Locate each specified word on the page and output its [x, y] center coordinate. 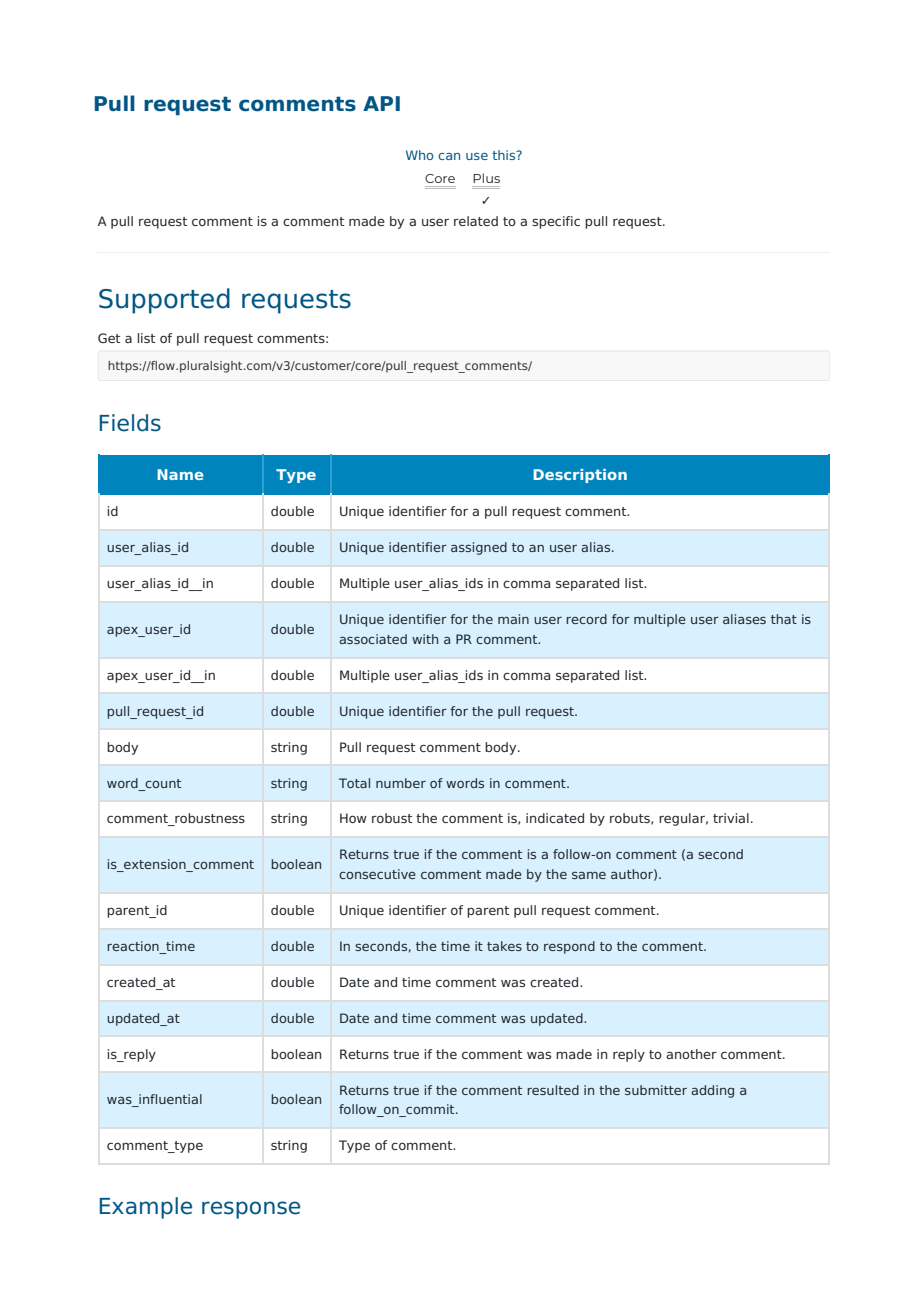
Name [180, 474]
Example [146, 1208]
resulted [553, 1090]
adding [712, 1091]
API [381, 103]
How [353, 818]
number [401, 783]
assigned [479, 548]
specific [556, 222]
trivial [731, 818]
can [449, 156]
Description [580, 476]
